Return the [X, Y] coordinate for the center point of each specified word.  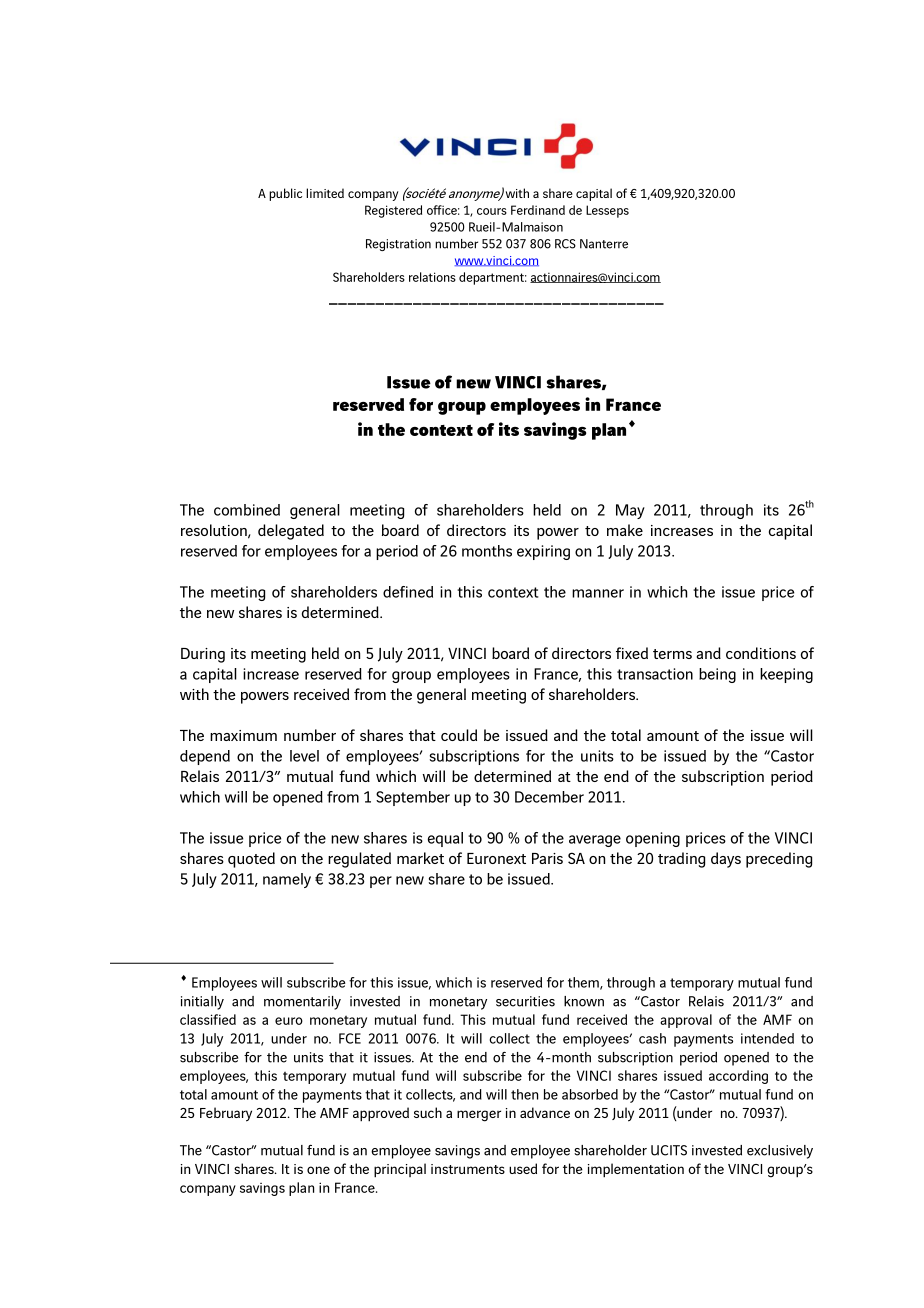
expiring [543, 552]
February [226, 1114]
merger [479, 1116]
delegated [291, 532]
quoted [251, 860]
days [726, 860]
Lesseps [607, 211]
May [630, 511]
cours [492, 211]
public [285, 194]
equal [445, 839]
